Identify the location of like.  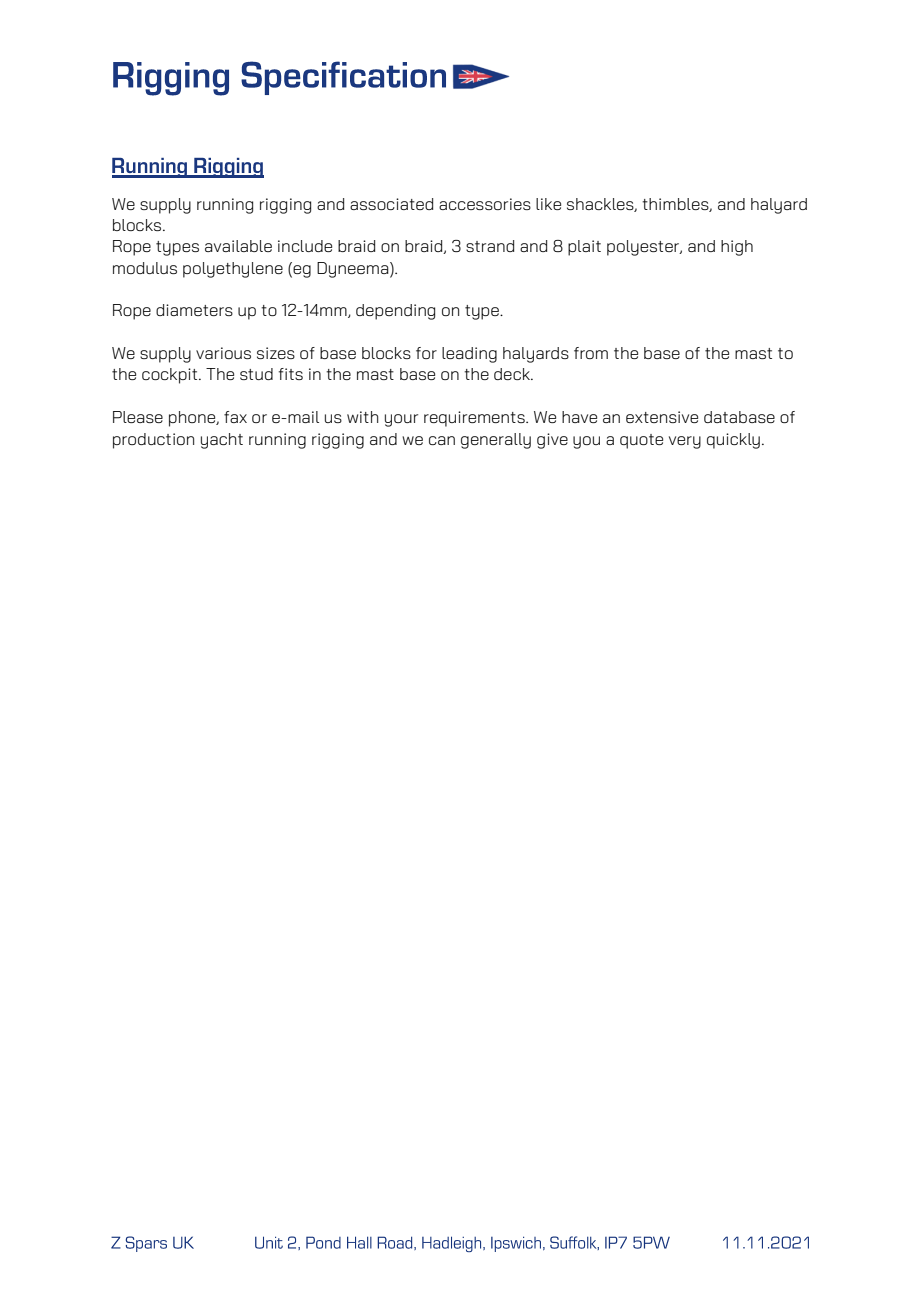
(548, 204).
